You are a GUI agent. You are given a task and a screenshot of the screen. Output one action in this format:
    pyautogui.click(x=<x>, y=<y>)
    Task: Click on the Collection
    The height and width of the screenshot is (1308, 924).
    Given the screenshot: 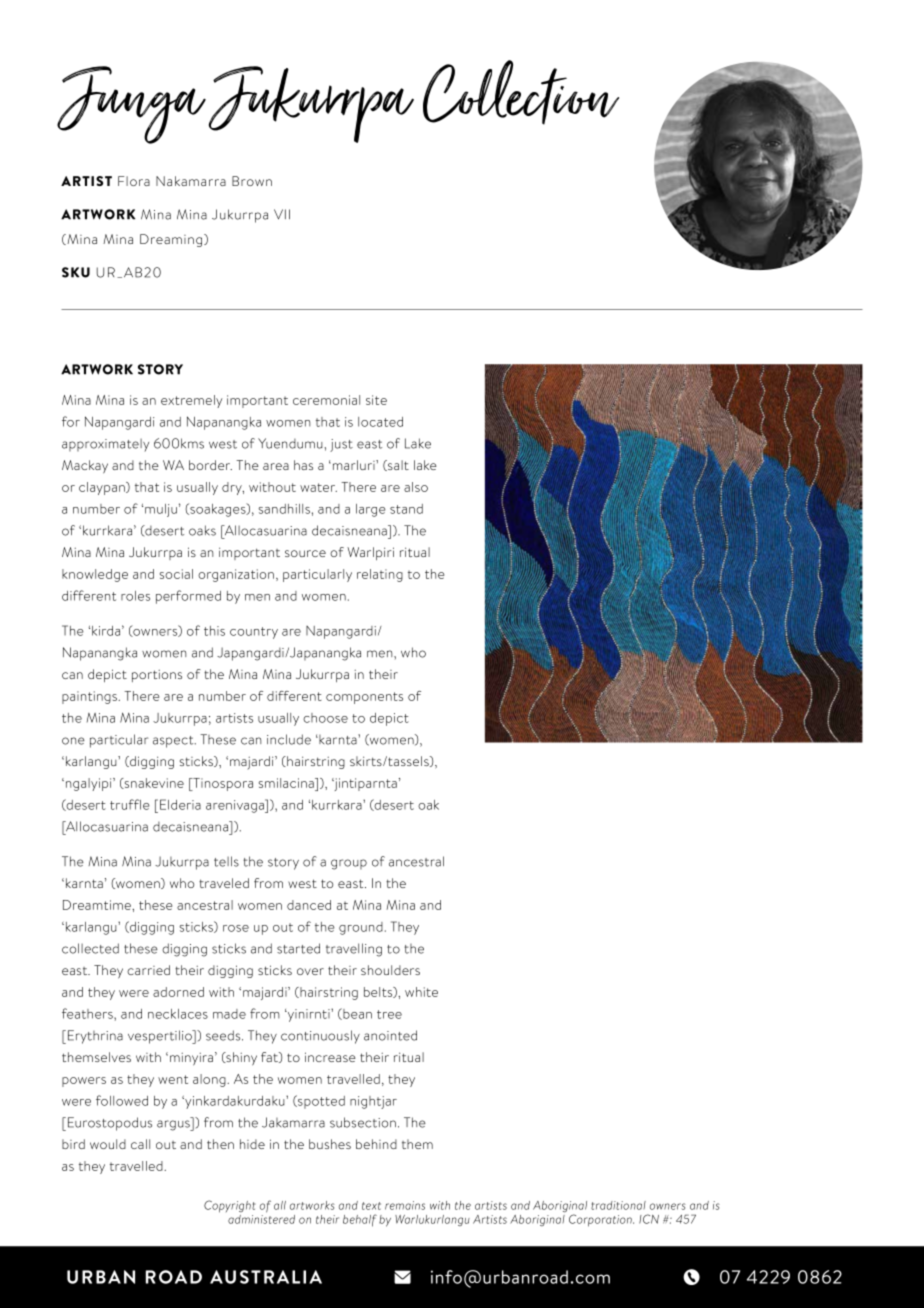 What is the action you would take?
    pyautogui.click(x=521, y=92)
